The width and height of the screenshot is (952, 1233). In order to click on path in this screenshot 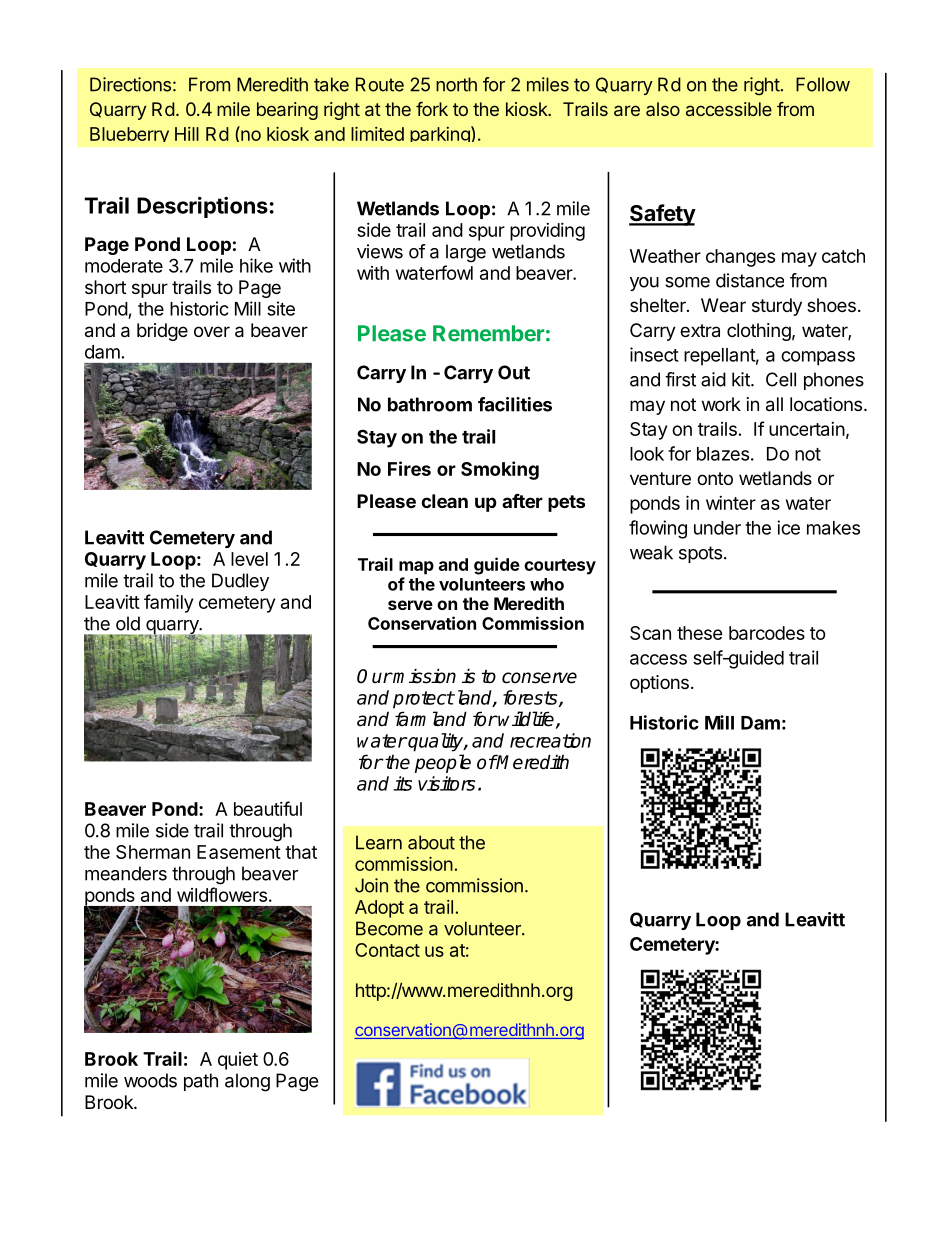, I will do `click(201, 1082)`.
